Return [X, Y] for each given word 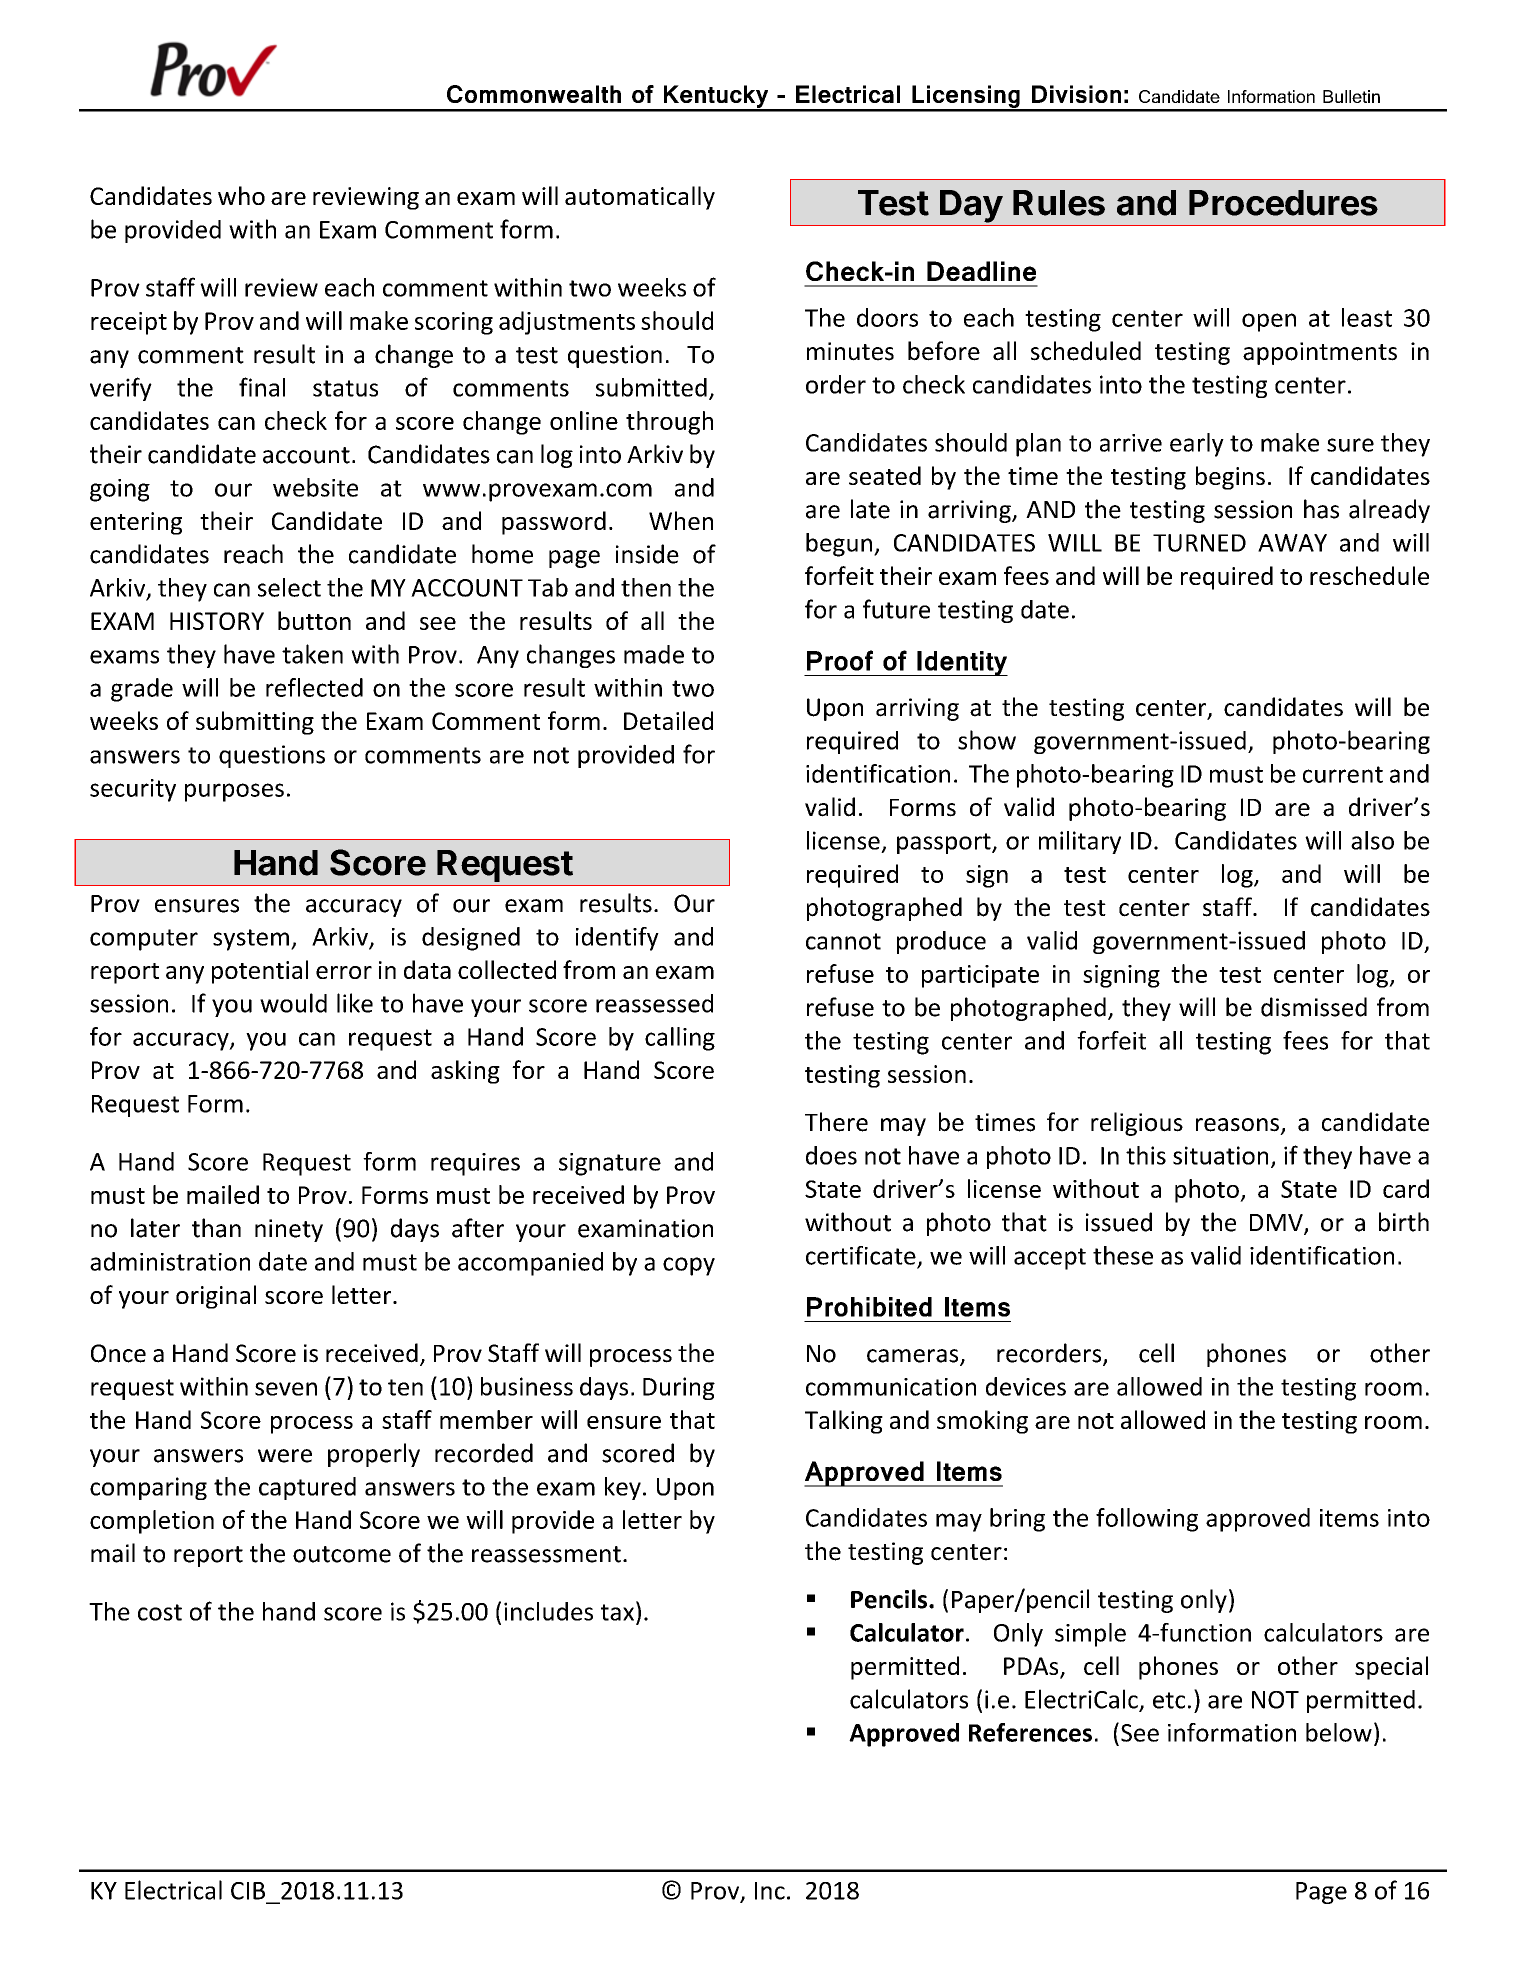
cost [160, 1612]
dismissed [1314, 1007]
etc [1169, 1700]
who [241, 195]
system [251, 940]
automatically [640, 198]
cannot [843, 941]
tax [617, 1612]
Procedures [1283, 203]
